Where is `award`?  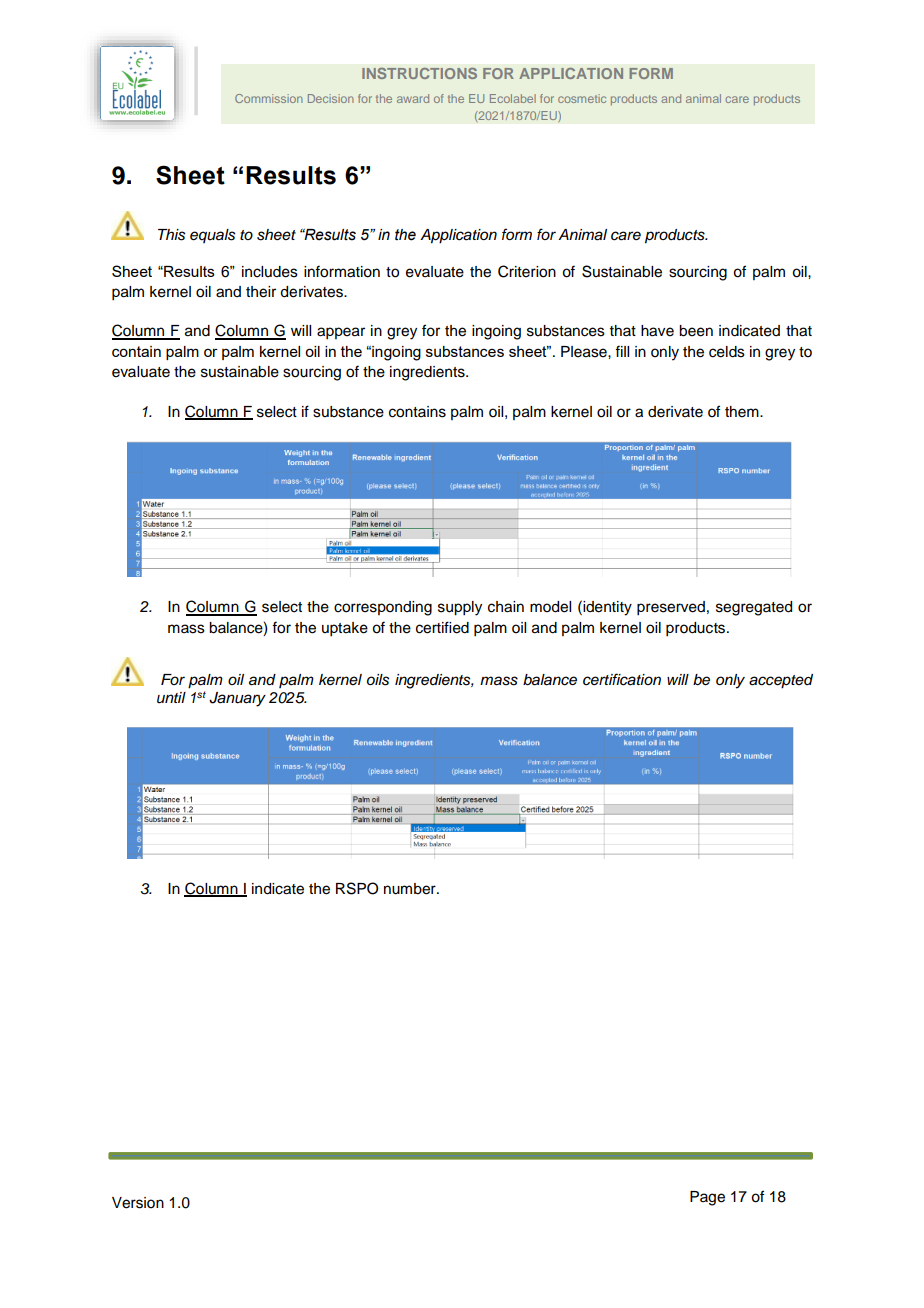 award is located at coordinates (413, 98).
